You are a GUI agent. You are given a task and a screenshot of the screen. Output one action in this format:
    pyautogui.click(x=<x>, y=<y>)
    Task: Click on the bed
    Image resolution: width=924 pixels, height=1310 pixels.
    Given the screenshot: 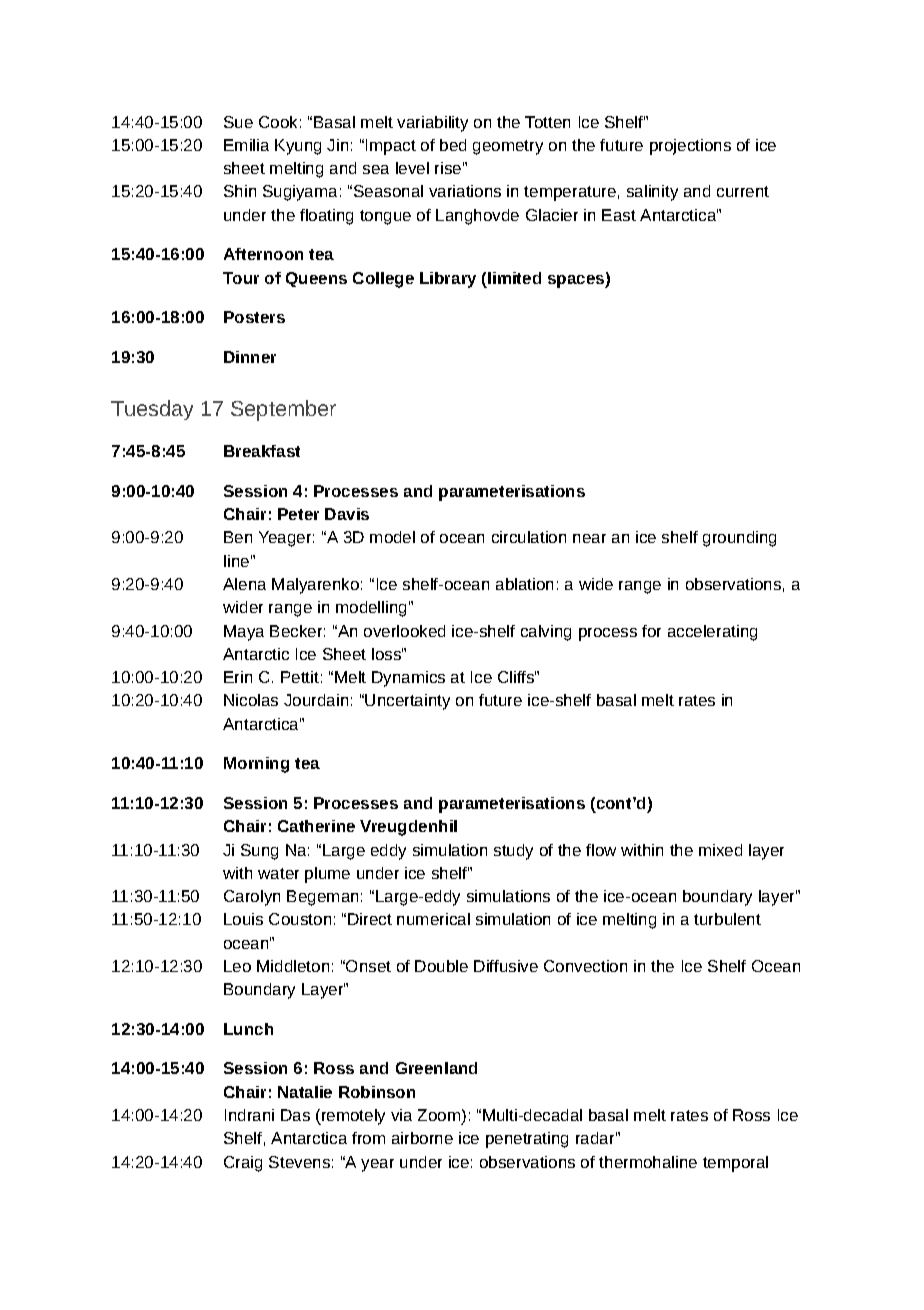 What is the action you would take?
    pyautogui.click(x=453, y=145)
